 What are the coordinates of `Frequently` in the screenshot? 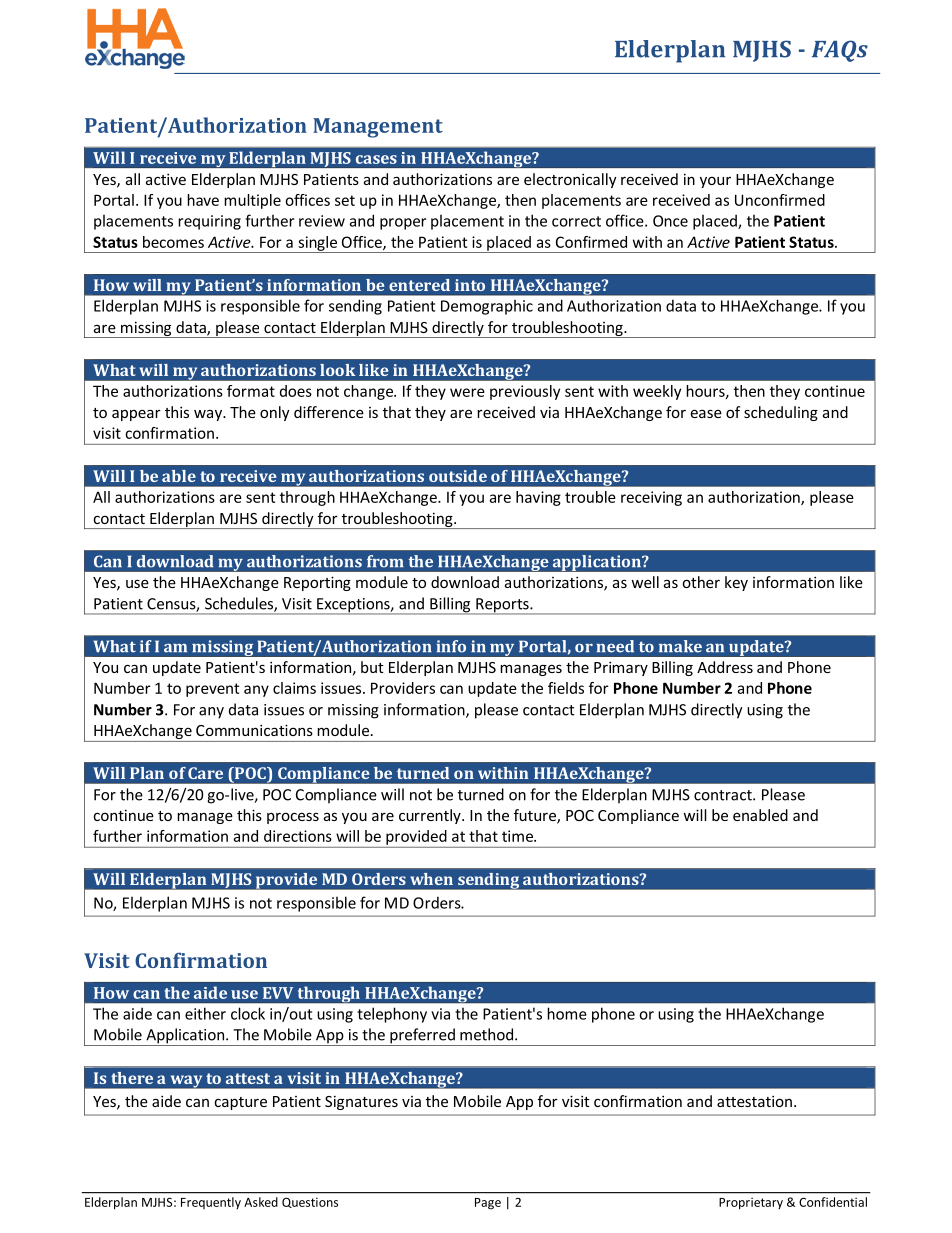 It's located at (211, 1203).
